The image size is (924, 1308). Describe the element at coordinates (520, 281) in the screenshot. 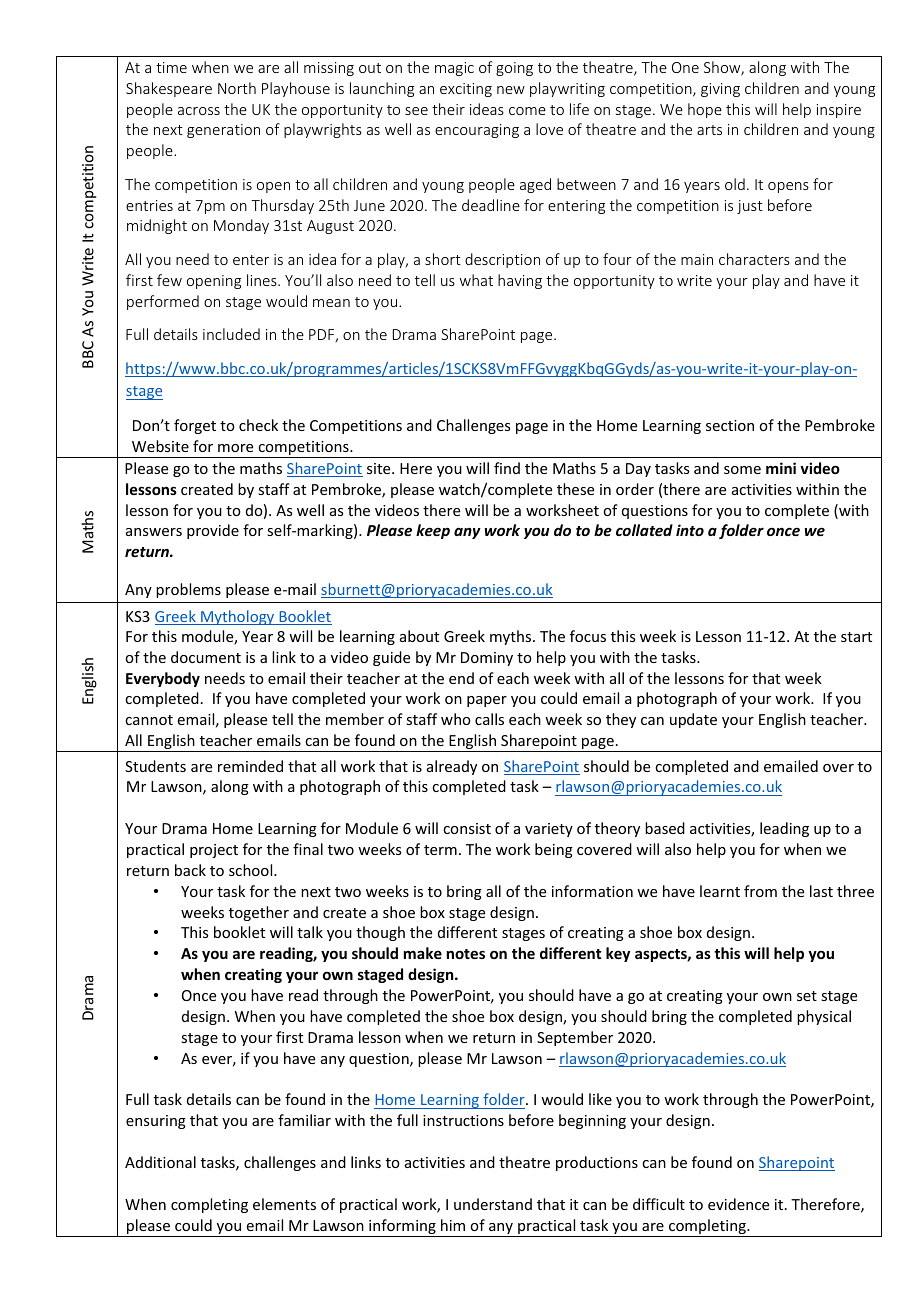

I see `having` at that location.
